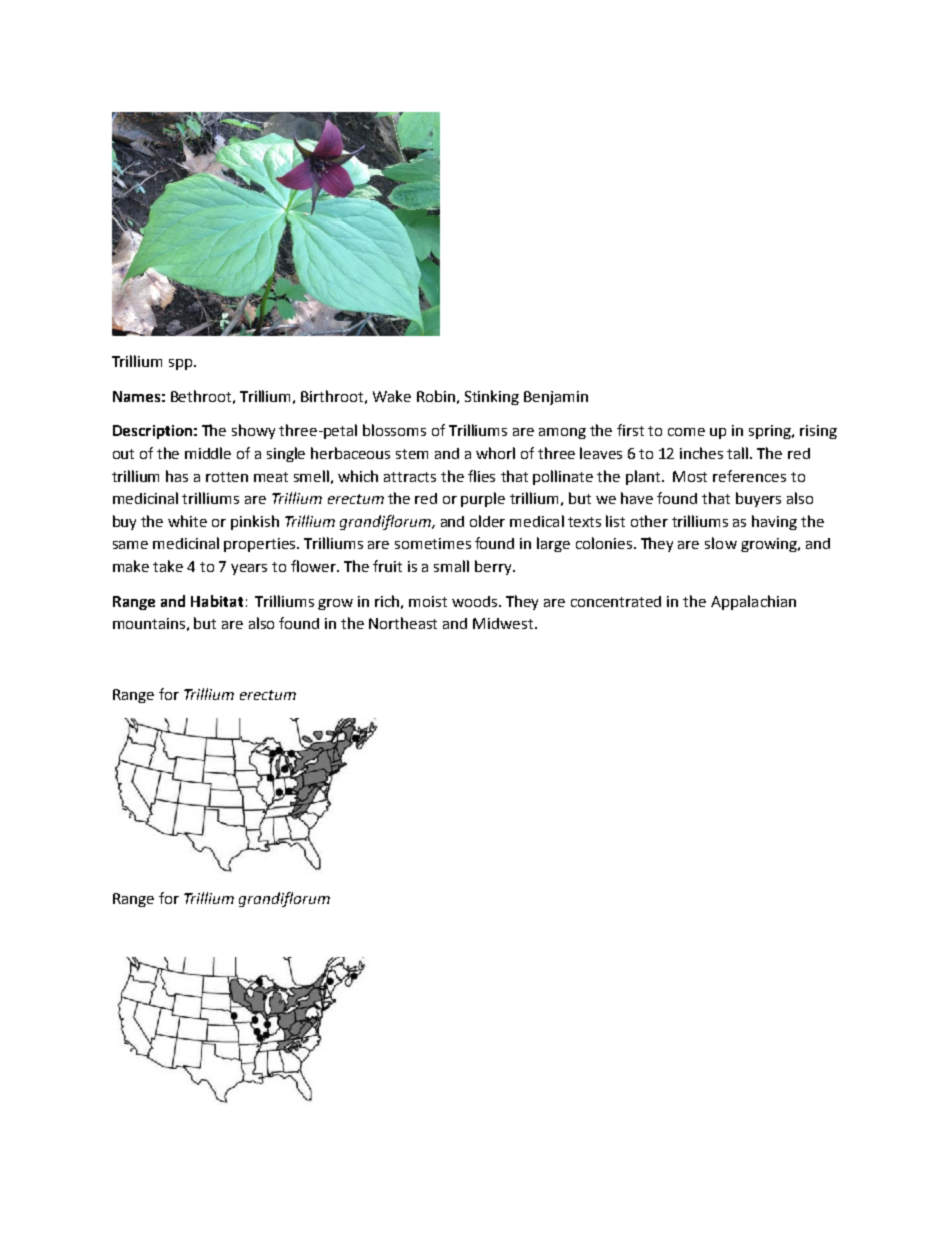 This screenshot has width=952, height=1233. What do you see at coordinates (492, 397) in the screenshot?
I see `Stinking` at bounding box center [492, 397].
